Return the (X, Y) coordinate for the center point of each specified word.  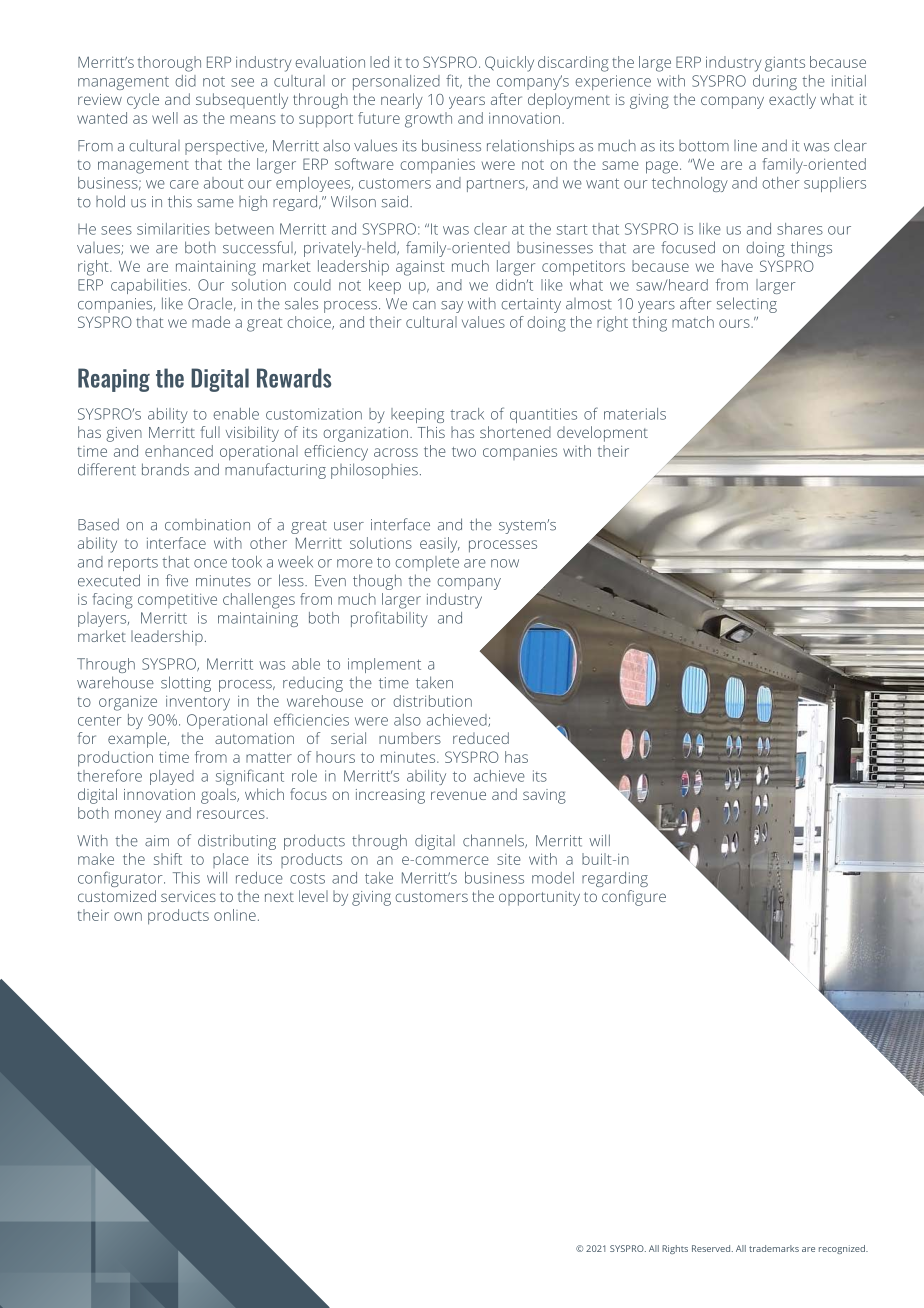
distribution (432, 701)
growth (428, 120)
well (165, 118)
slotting (186, 684)
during (775, 82)
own (128, 916)
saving (544, 796)
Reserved (712, 1248)
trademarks (774, 1248)
